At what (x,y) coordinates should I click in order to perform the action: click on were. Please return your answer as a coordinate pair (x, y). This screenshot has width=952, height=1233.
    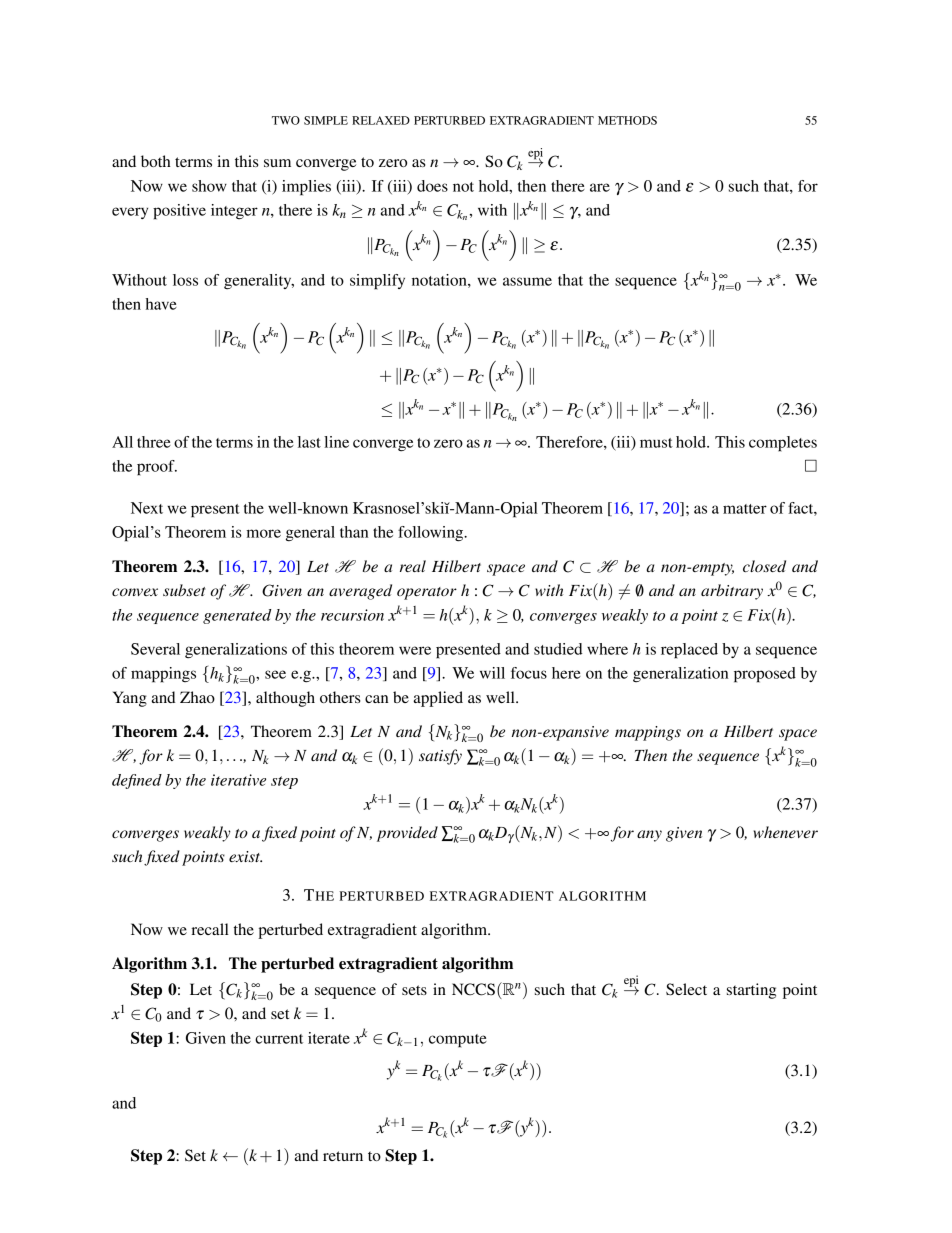
    Looking at the image, I should click on (415, 650).
